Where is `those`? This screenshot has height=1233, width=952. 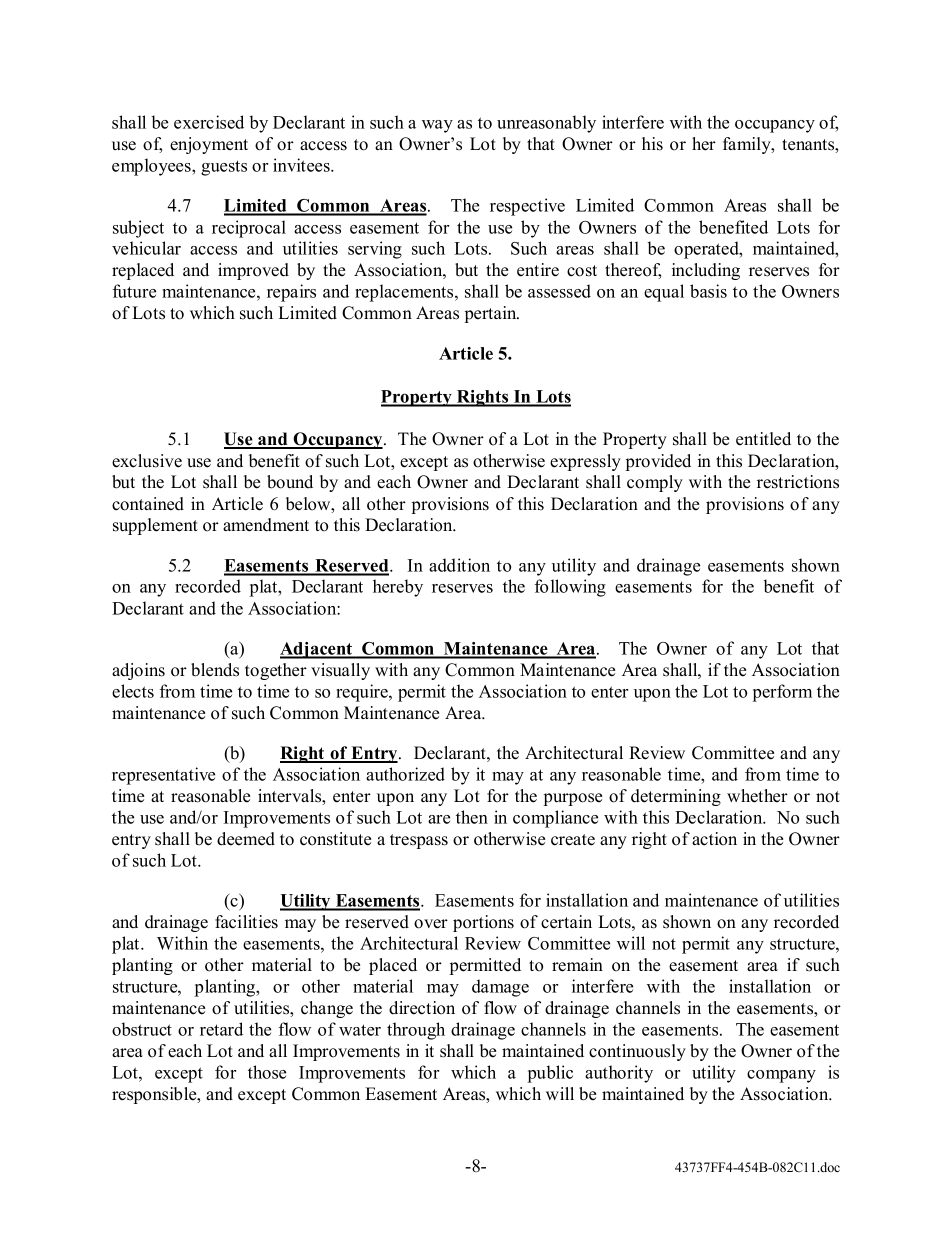 those is located at coordinates (267, 1072).
